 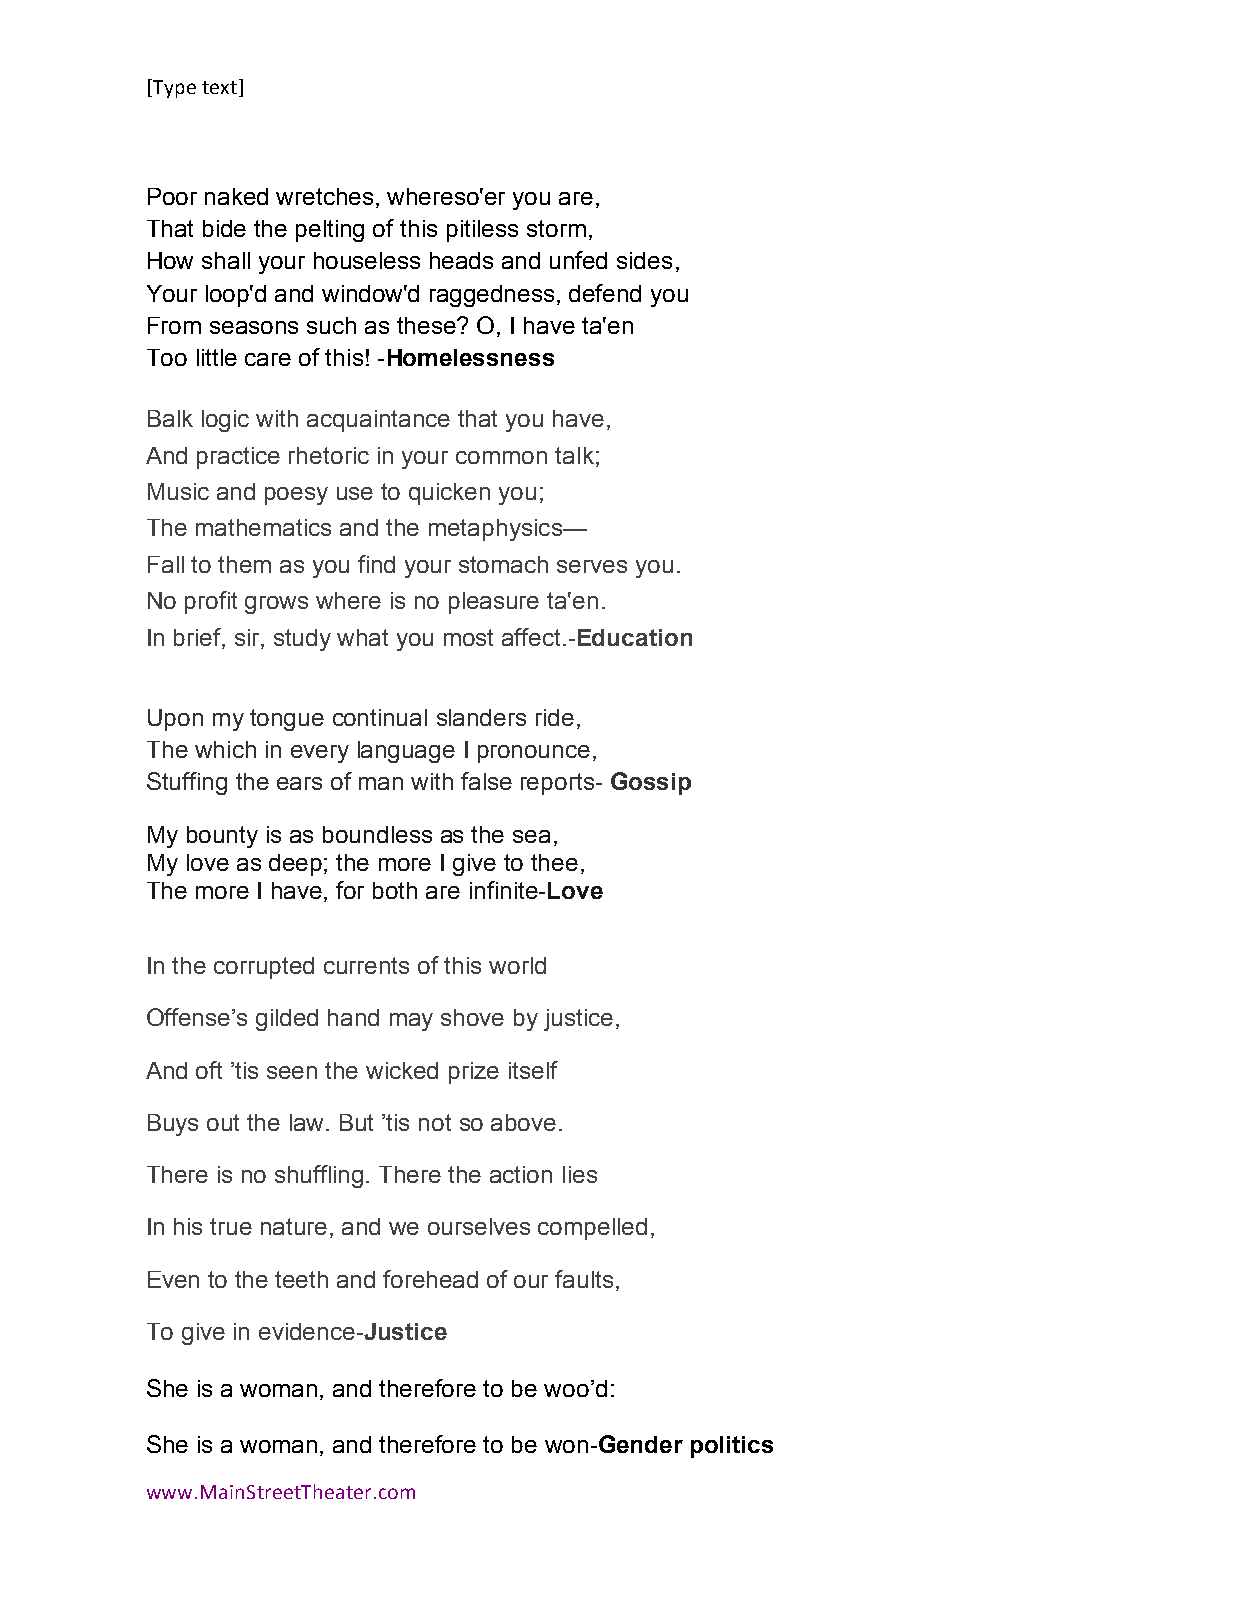 I want to click on gilded, so click(x=287, y=1020).
